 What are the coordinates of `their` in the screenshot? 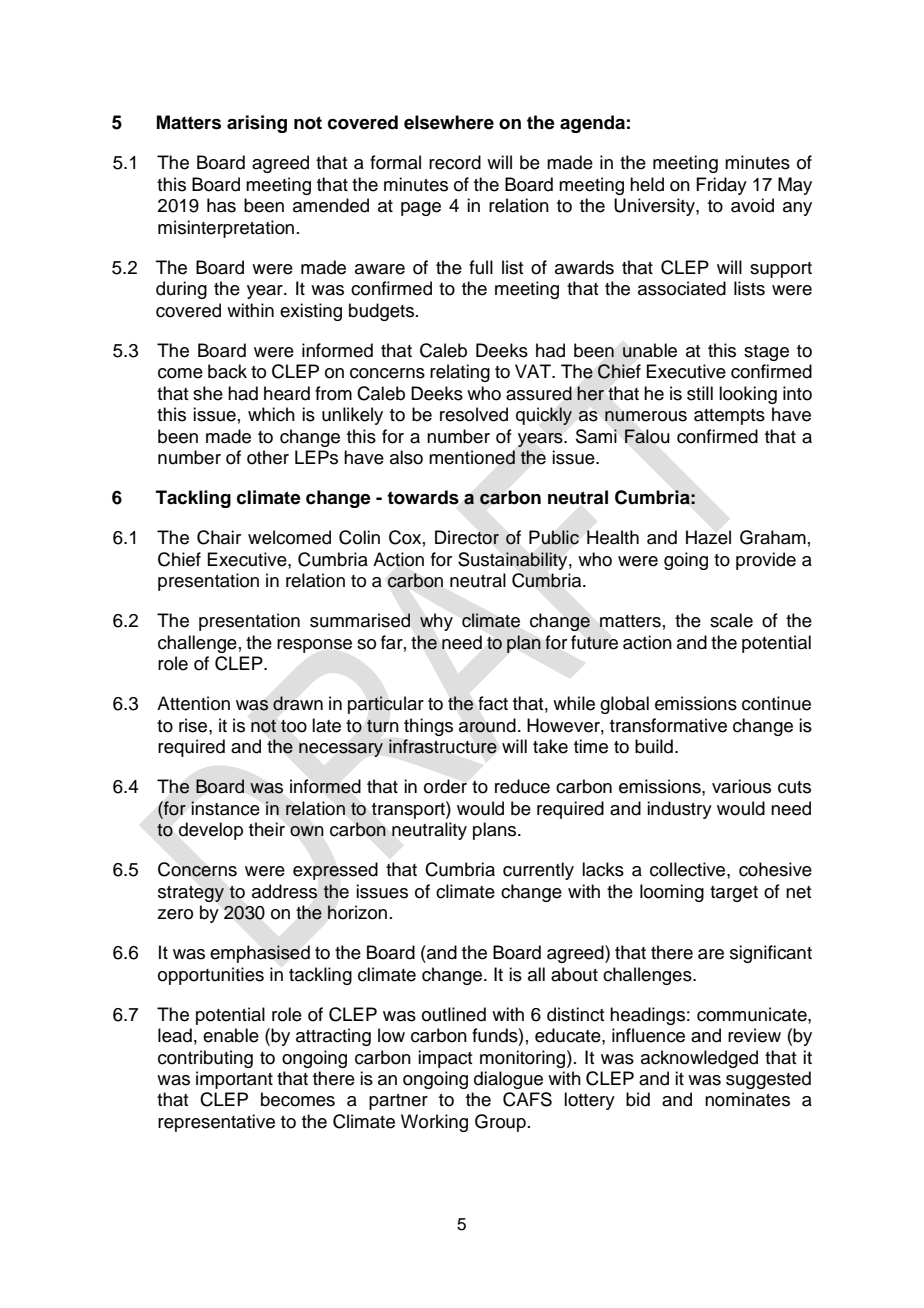 It's located at (267, 829).
